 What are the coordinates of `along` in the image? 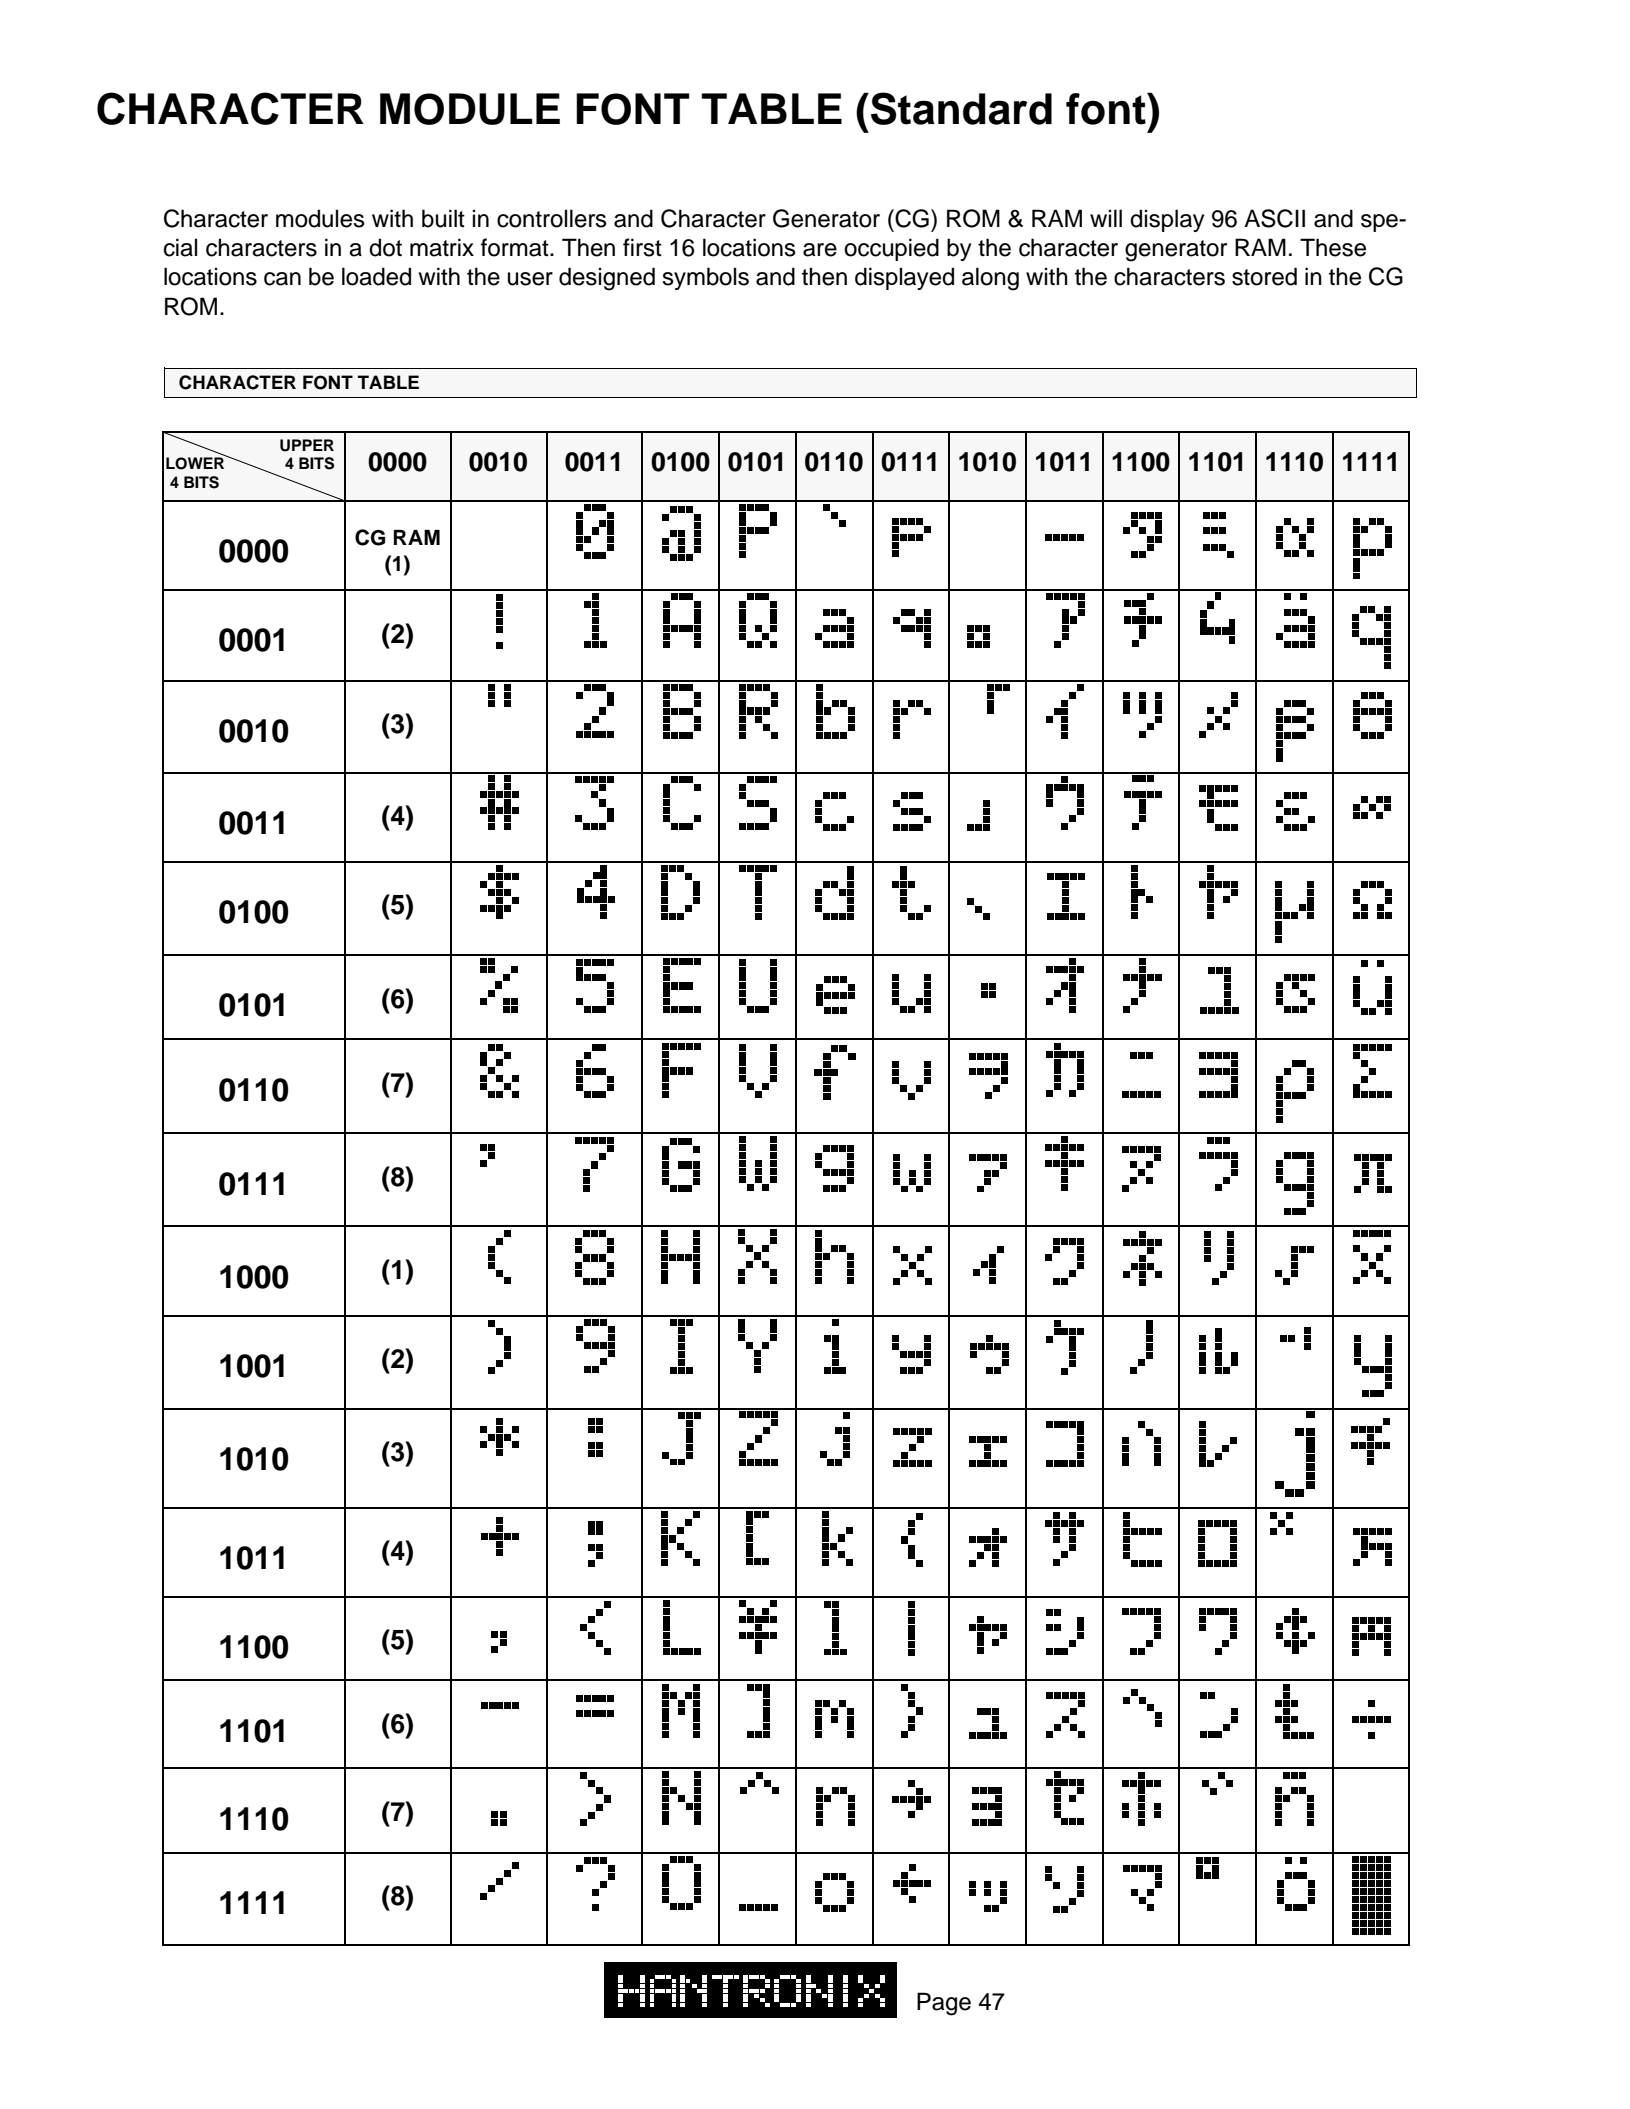 It's located at (990, 279).
